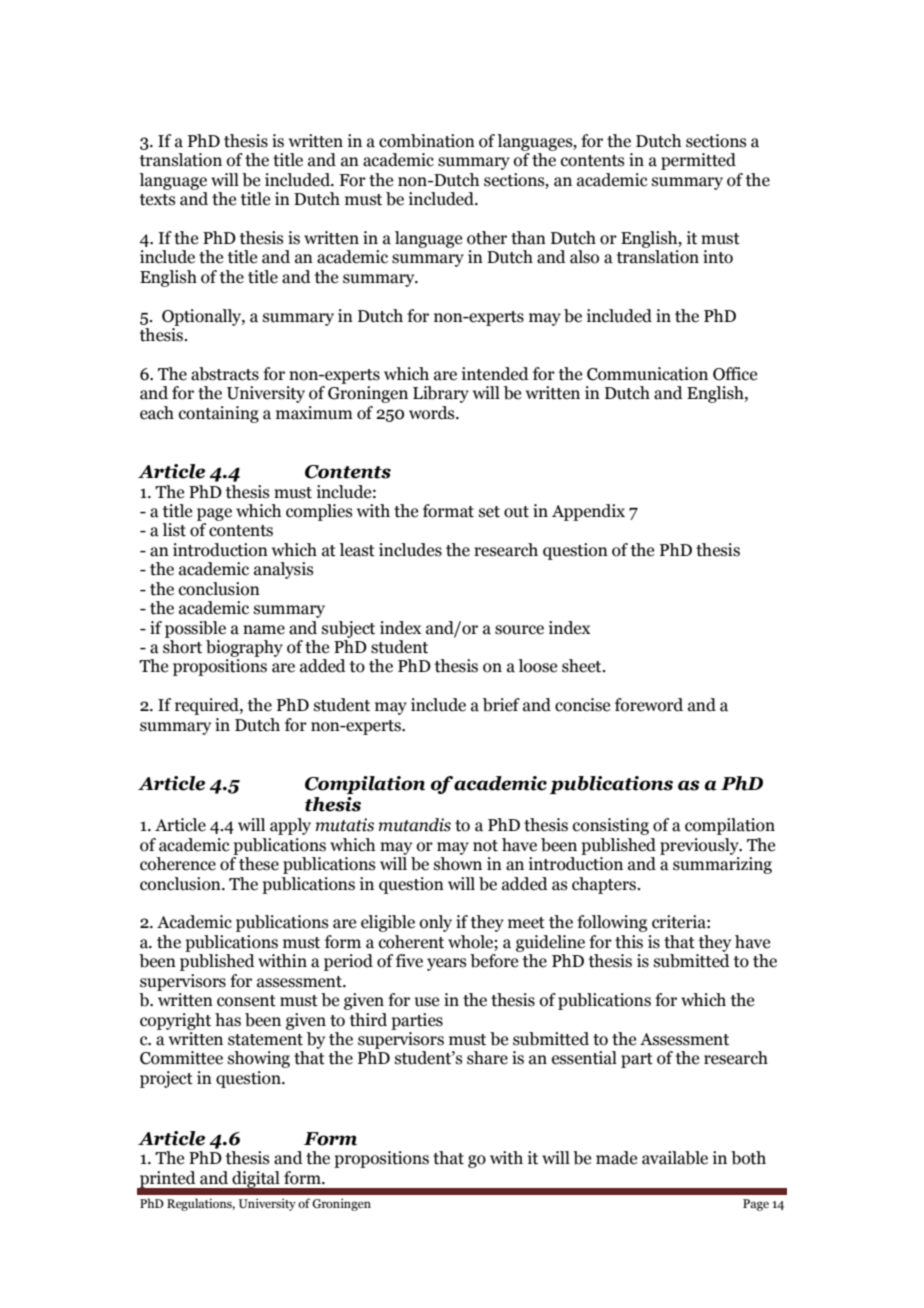  What do you see at coordinates (244, 648) in the page?
I see `biography` at bounding box center [244, 648].
